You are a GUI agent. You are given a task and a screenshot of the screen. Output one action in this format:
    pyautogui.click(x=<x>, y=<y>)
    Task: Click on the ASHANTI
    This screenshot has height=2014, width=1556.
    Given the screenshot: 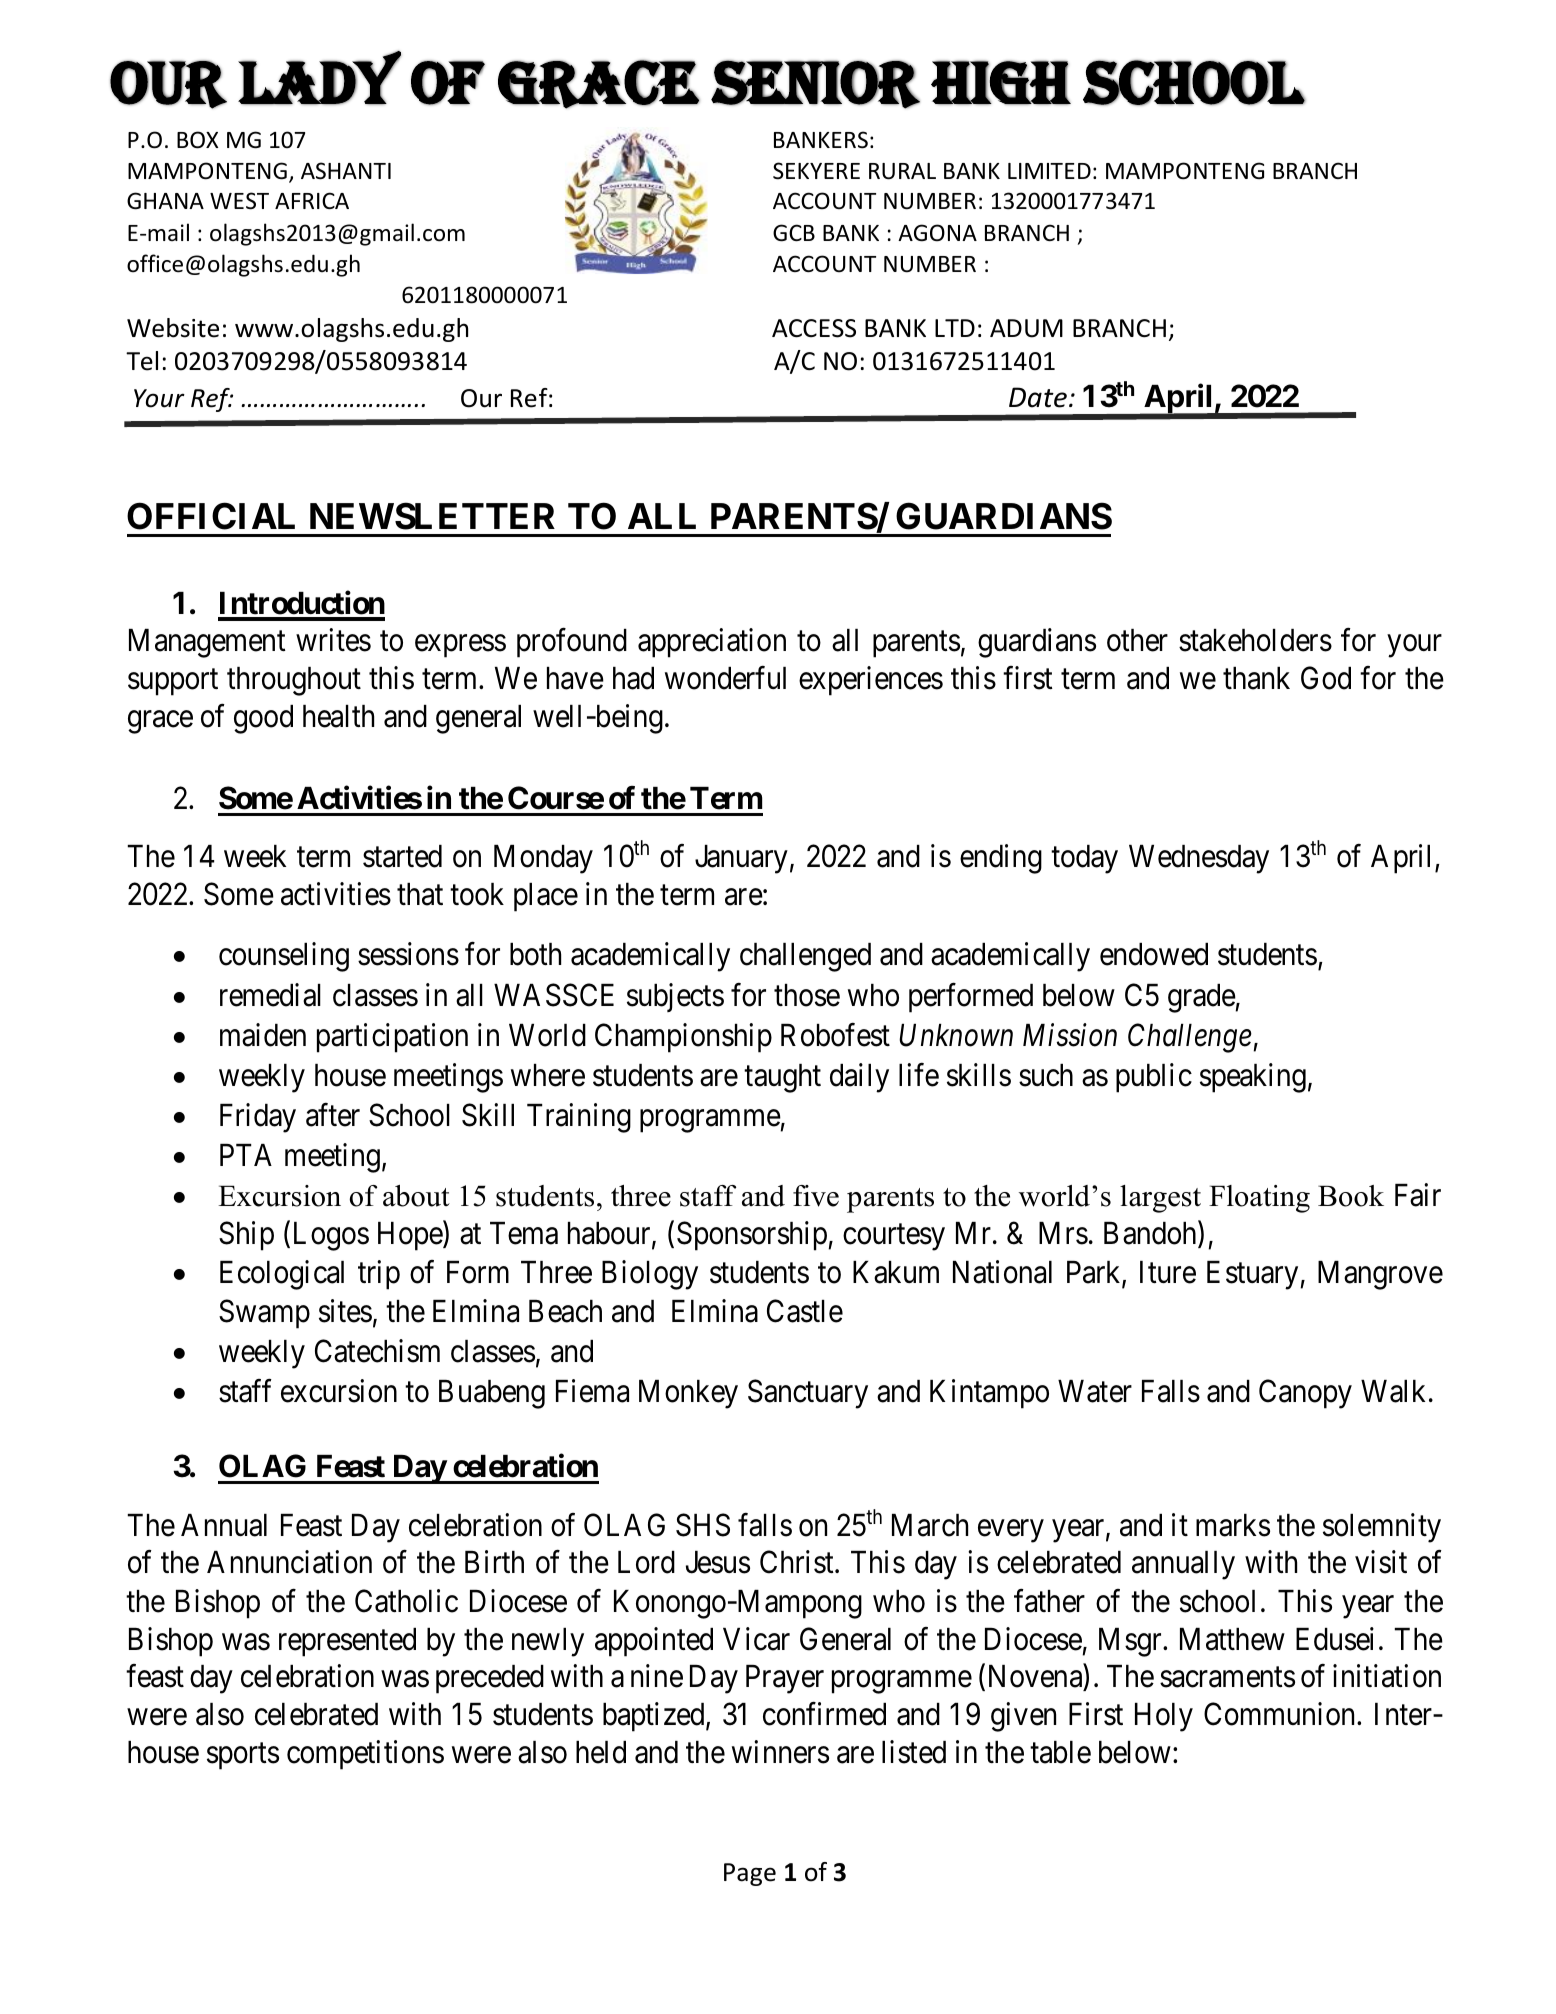 What is the action you would take?
    pyautogui.click(x=346, y=171)
